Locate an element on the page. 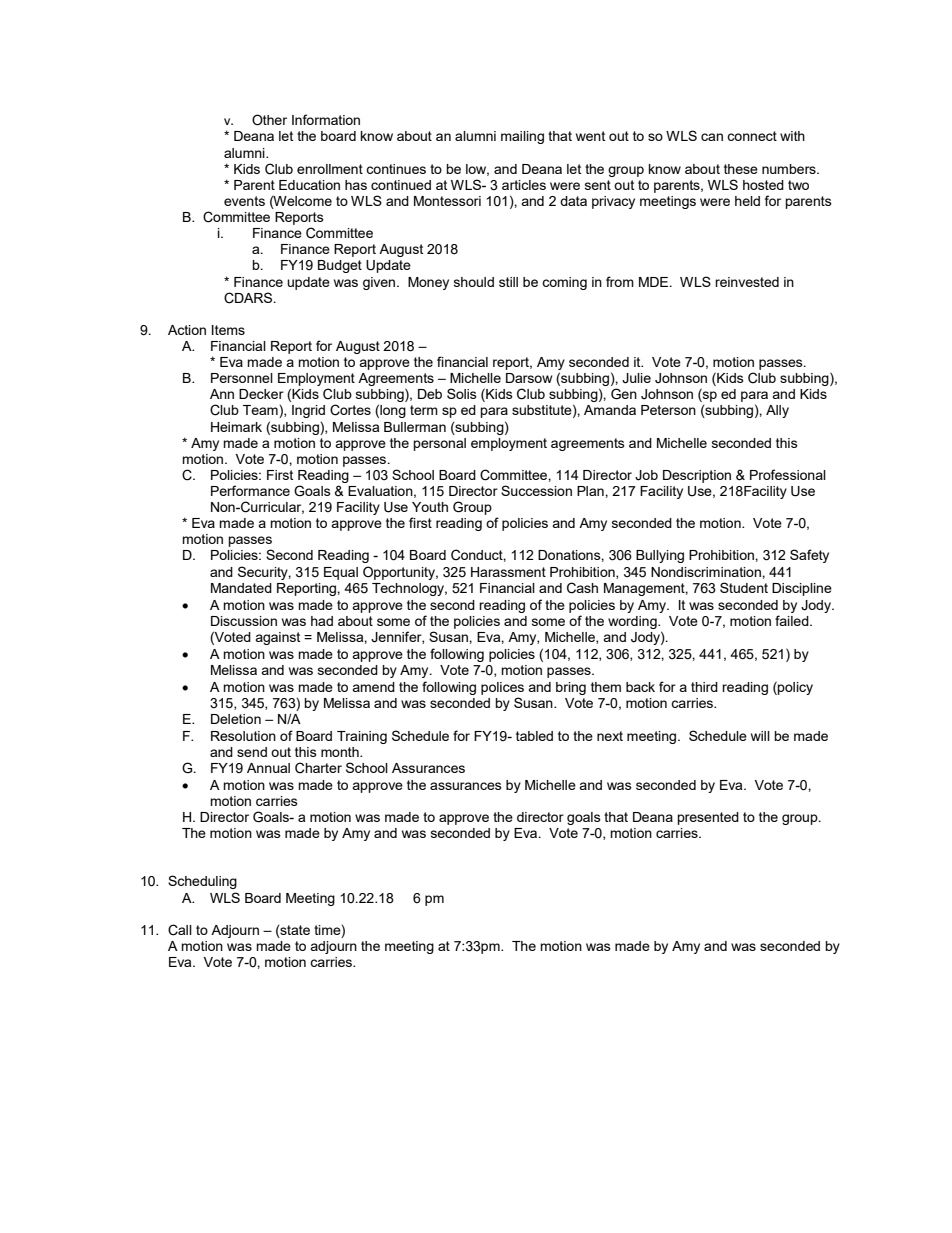  Other is located at coordinates (269, 120).
